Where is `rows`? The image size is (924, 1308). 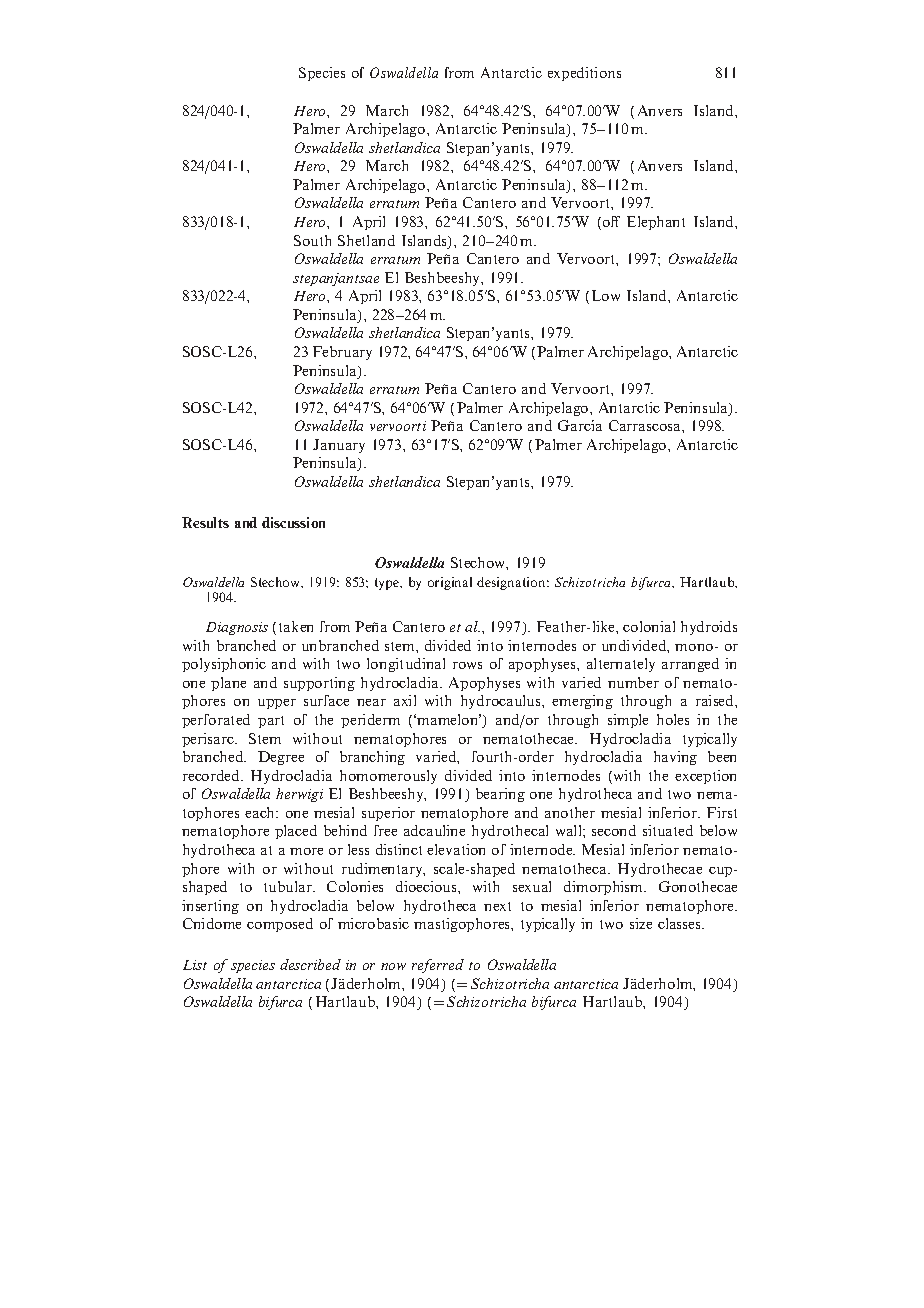 rows is located at coordinates (467, 665).
